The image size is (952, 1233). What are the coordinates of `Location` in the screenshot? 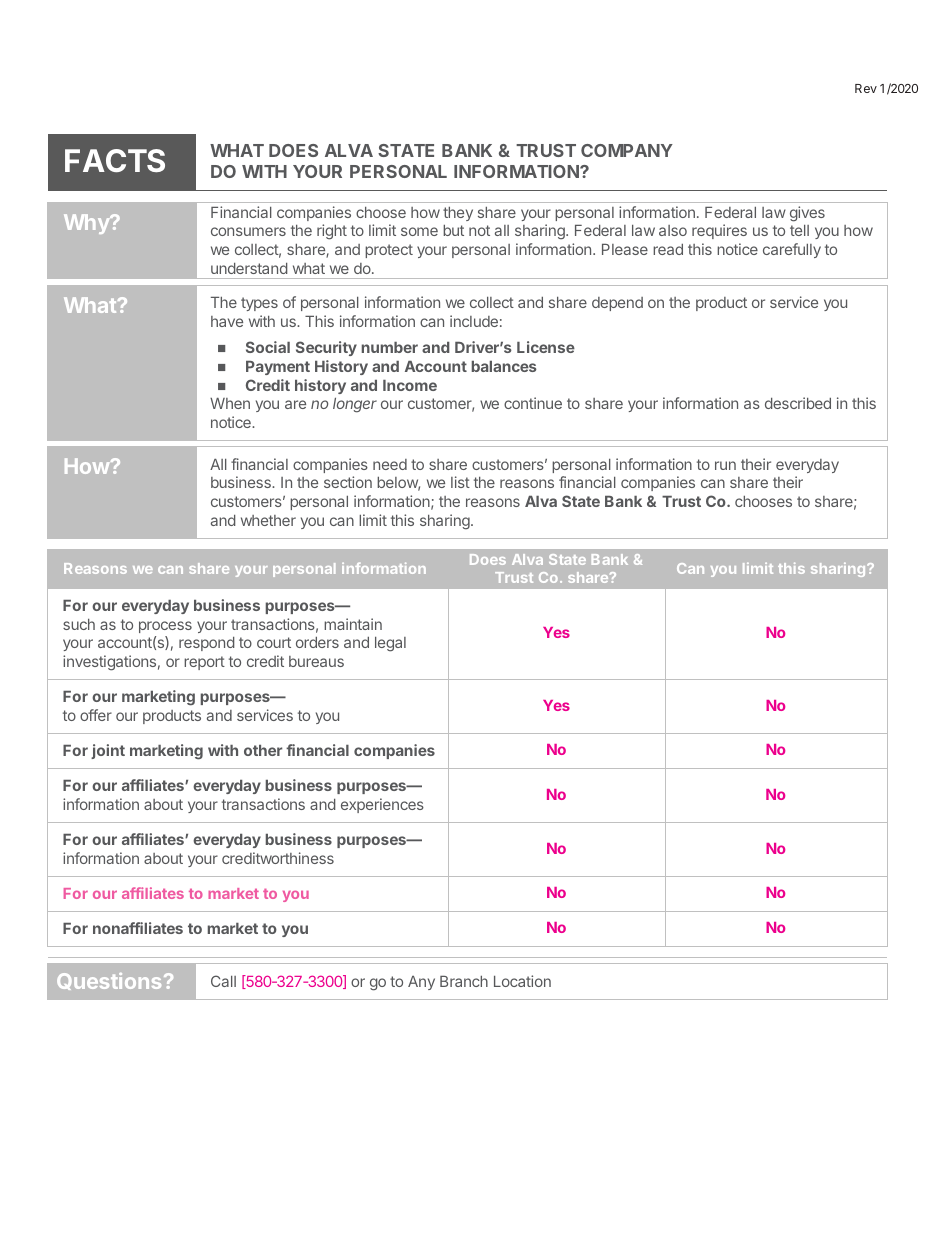 It's located at (522, 981).
